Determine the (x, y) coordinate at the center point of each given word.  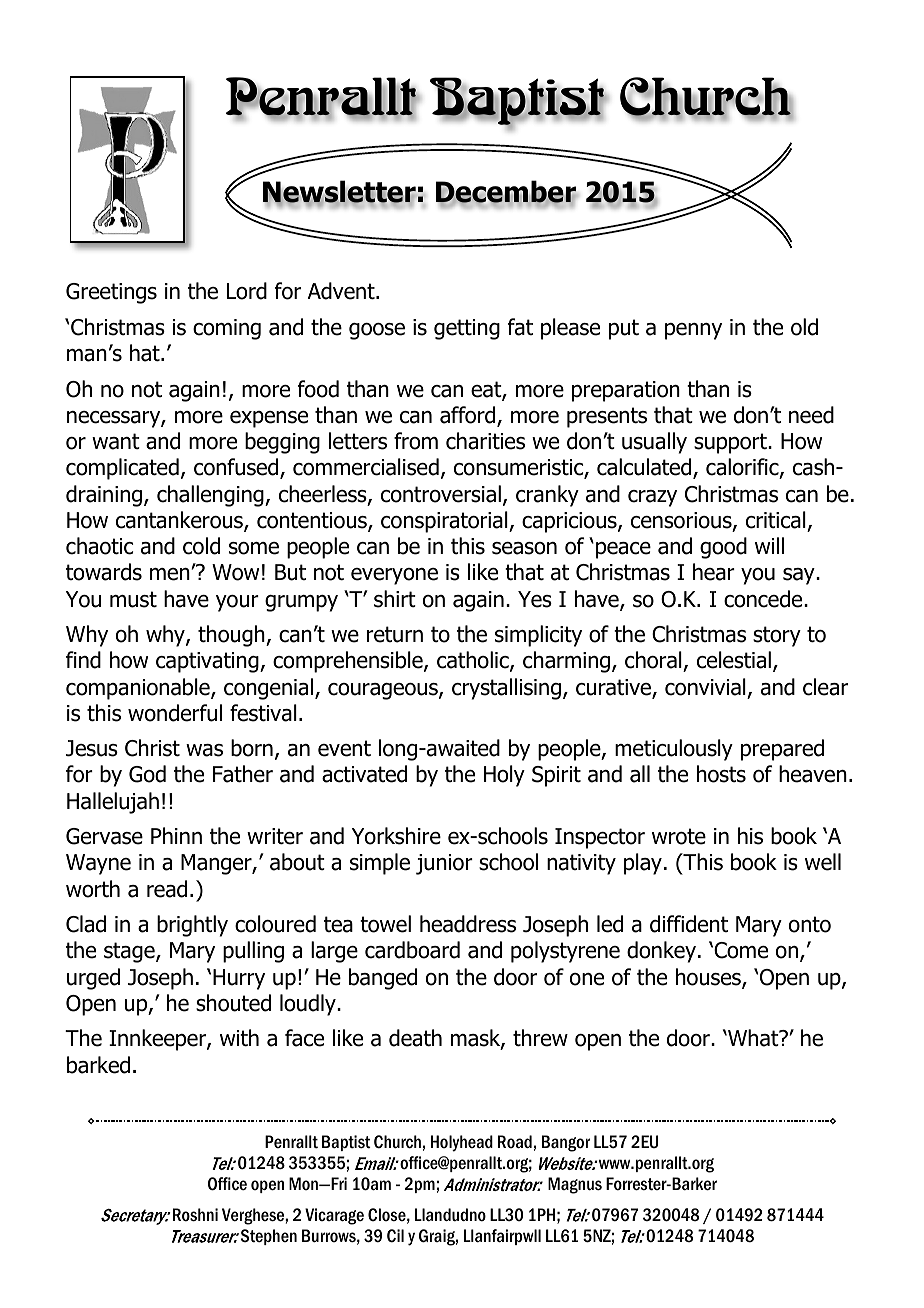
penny (693, 331)
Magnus (575, 1185)
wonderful (175, 713)
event (344, 748)
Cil (395, 1236)
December (507, 193)
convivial (705, 687)
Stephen (267, 1237)
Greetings (111, 293)
